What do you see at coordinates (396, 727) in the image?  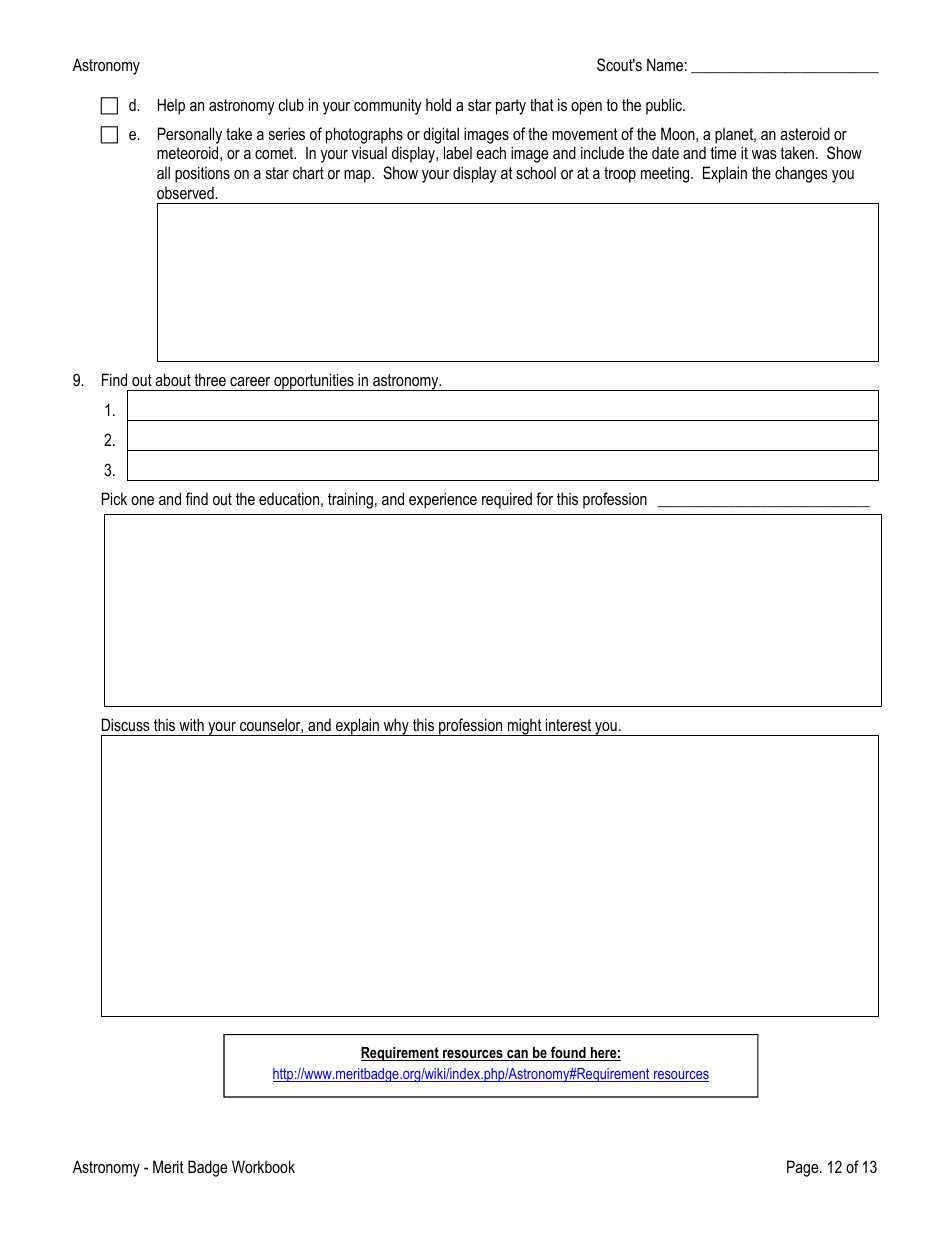 I see `why` at bounding box center [396, 727].
